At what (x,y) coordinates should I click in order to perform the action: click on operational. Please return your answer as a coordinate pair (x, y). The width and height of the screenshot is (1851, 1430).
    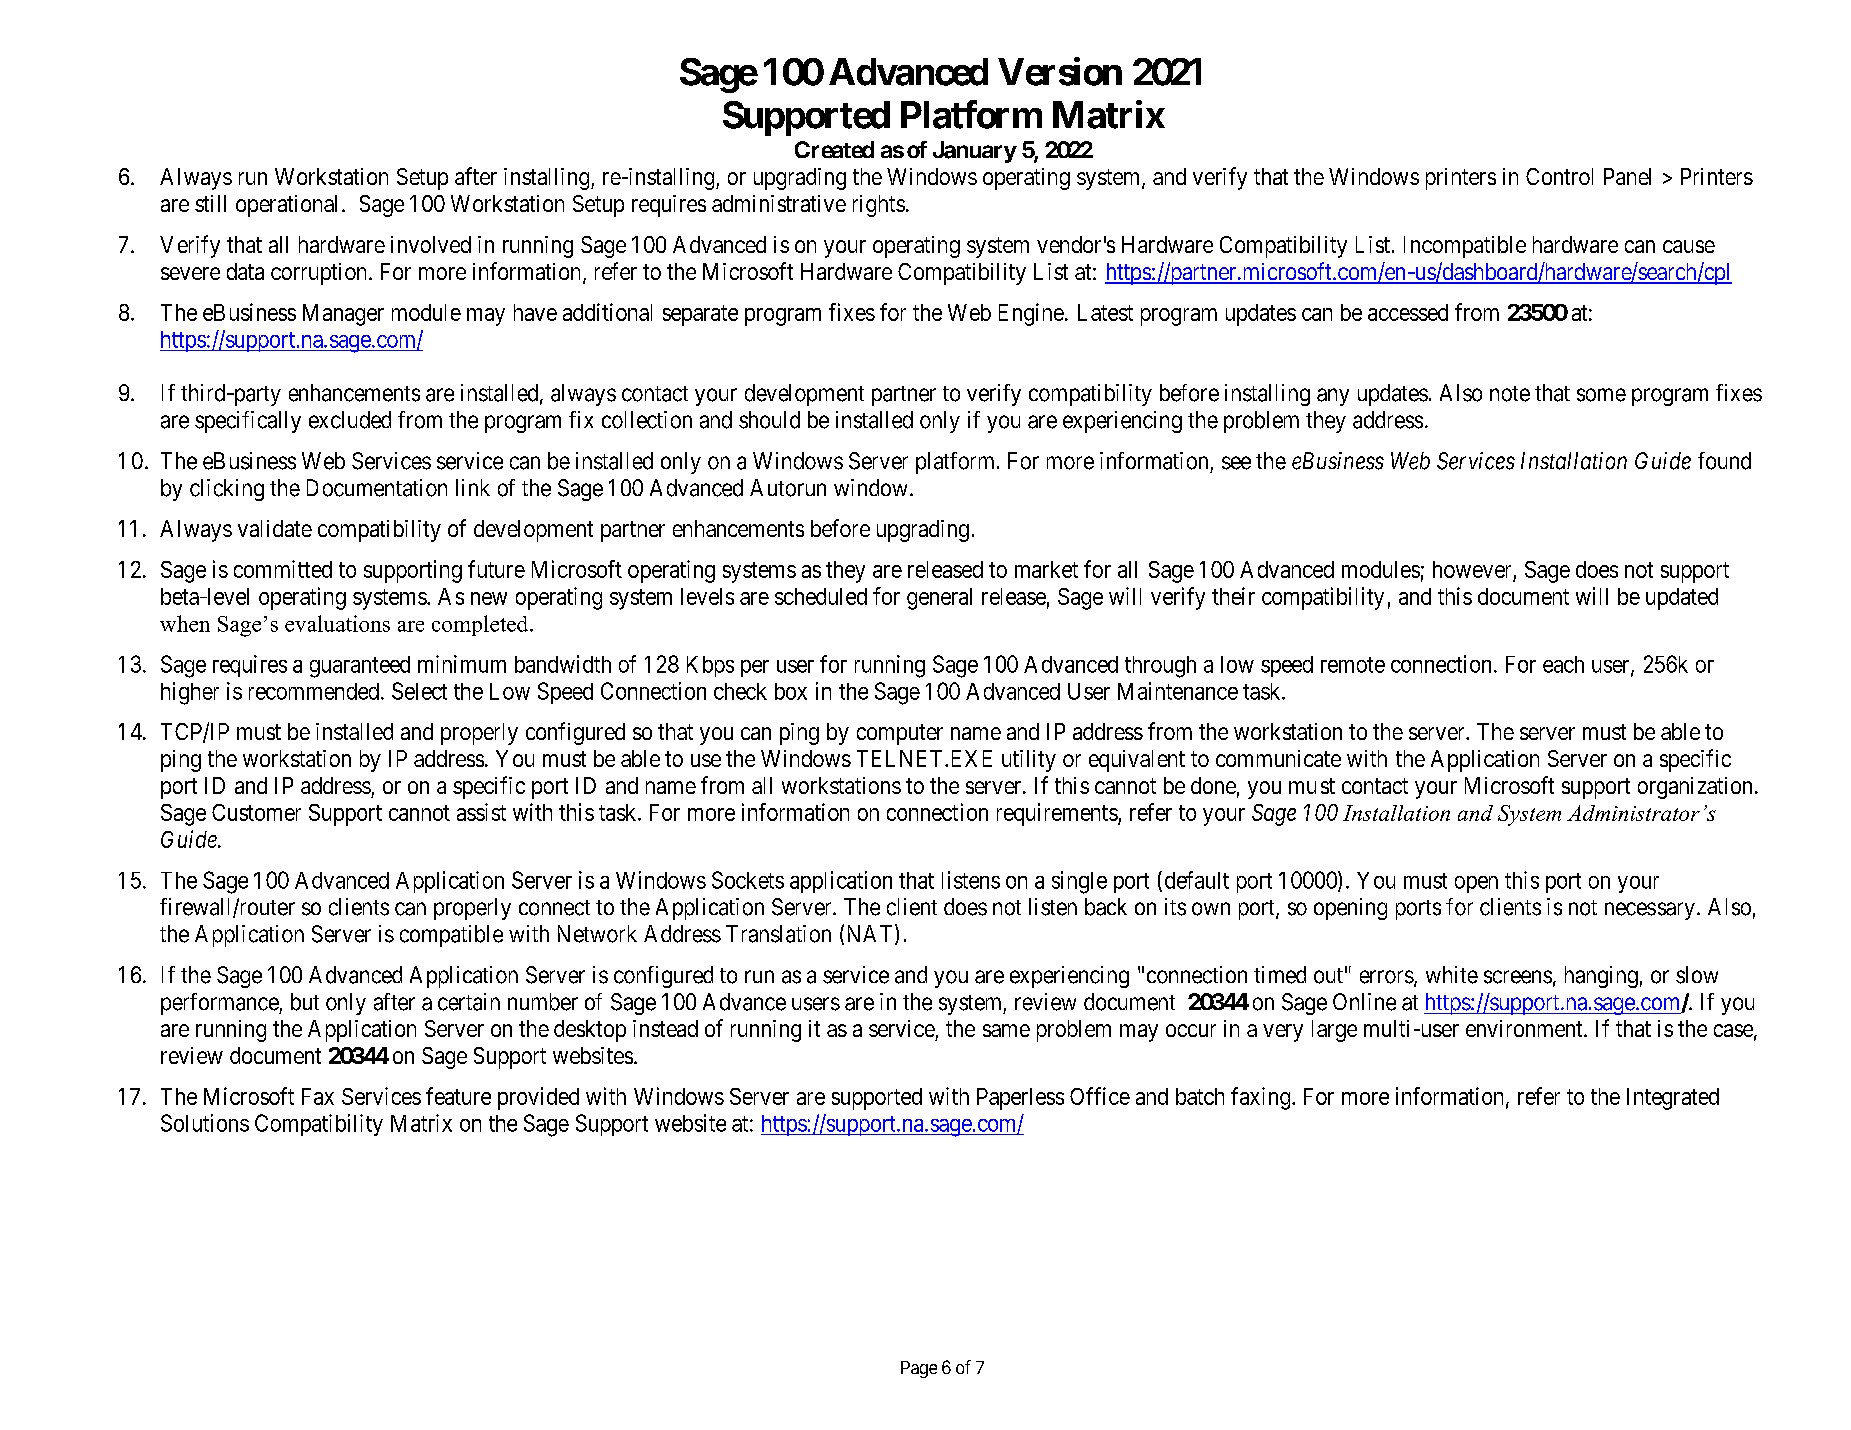
    Looking at the image, I should click on (286, 206).
